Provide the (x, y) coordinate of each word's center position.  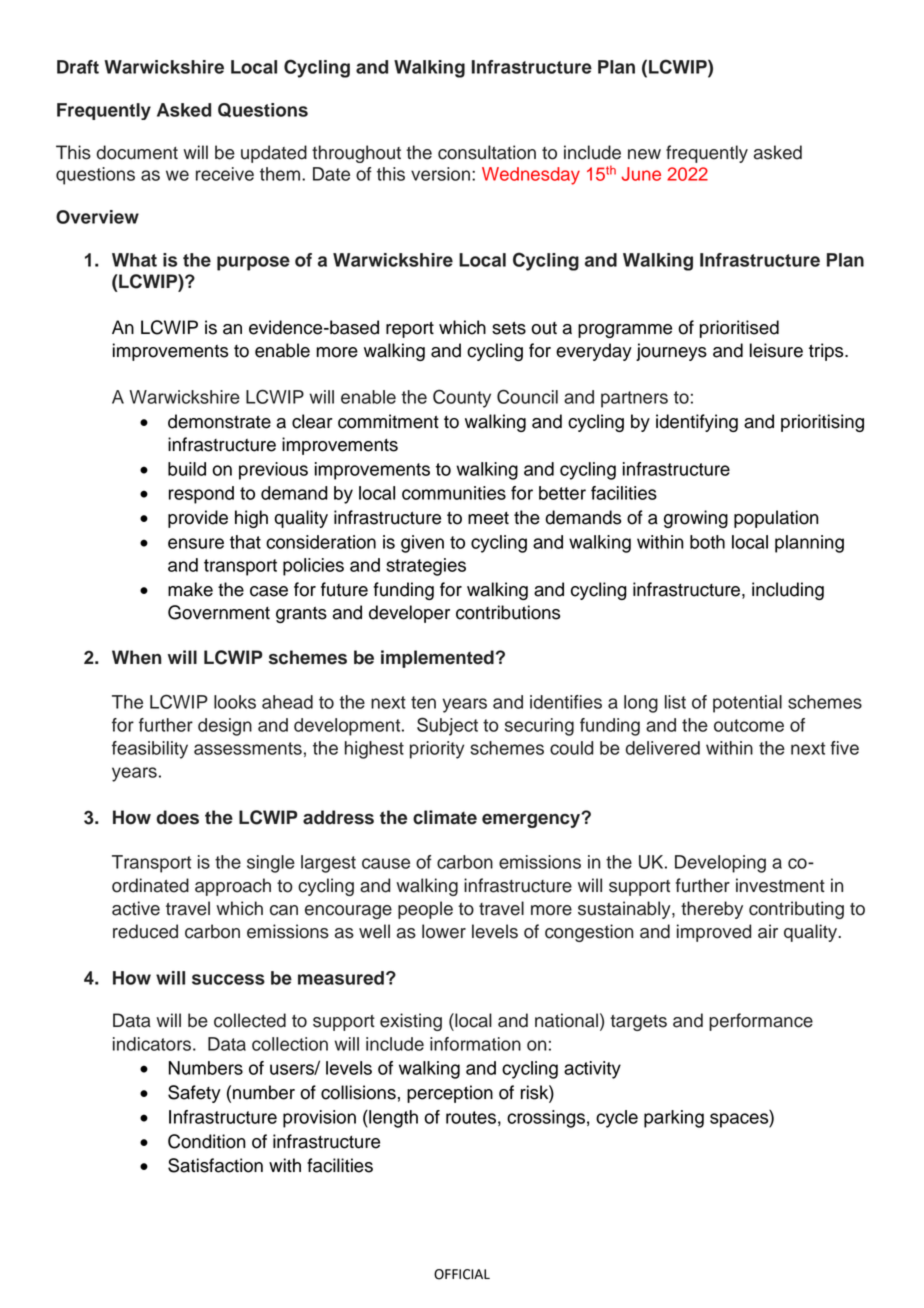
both (707, 542)
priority (437, 750)
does (177, 817)
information (475, 1044)
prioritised (739, 329)
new (644, 154)
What (134, 260)
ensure (196, 543)
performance (761, 1022)
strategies (426, 567)
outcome (749, 725)
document (137, 152)
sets (509, 328)
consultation (487, 152)
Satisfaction (215, 1165)
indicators (152, 1044)
